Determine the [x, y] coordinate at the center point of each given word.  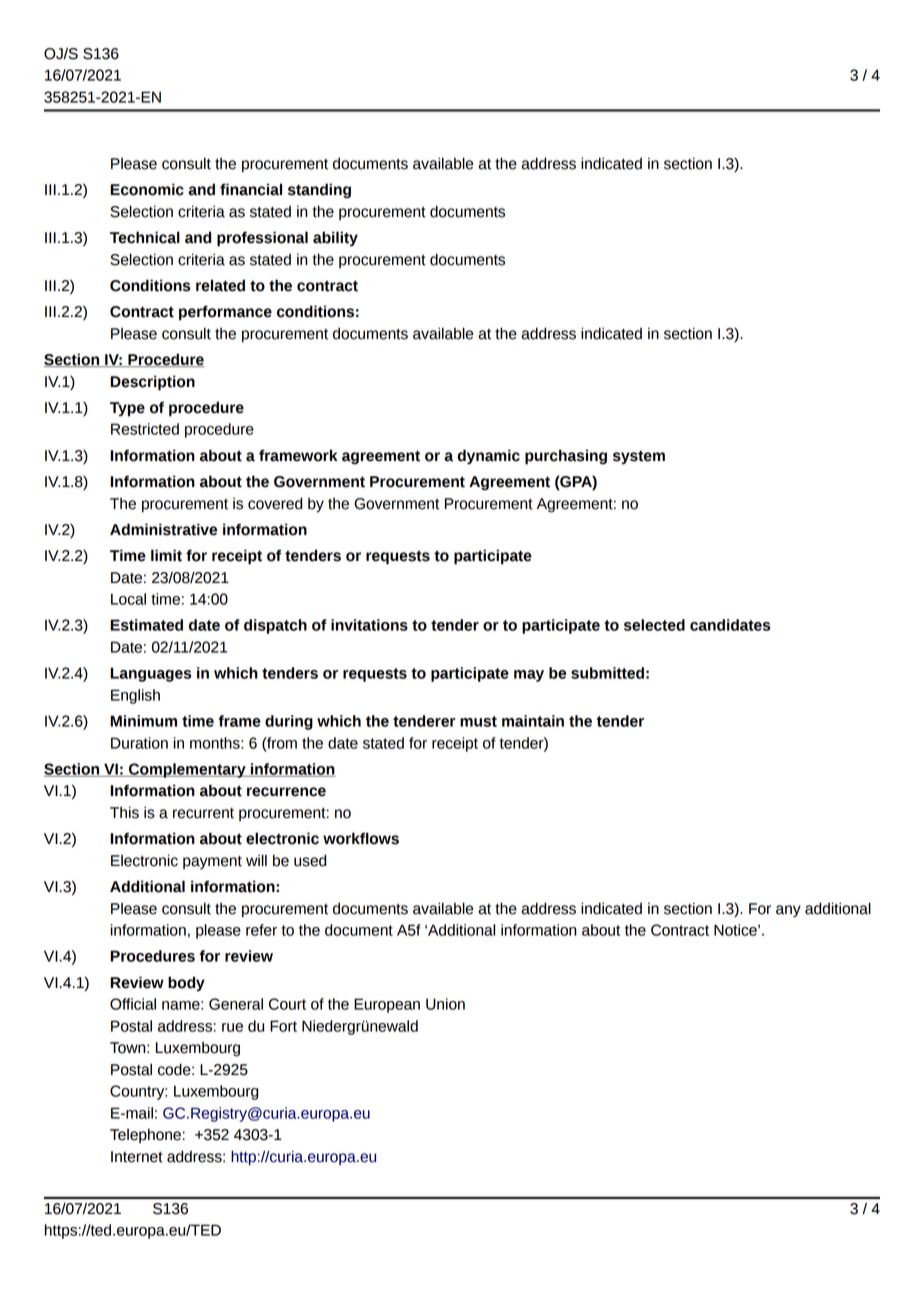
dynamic [488, 457]
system [639, 457]
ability [335, 238]
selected [654, 625]
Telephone [145, 1135]
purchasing [566, 457]
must [478, 721]
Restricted [145, 429]
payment [212, 862]
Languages [150, 674]
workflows [361, 838]
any [788, 911]
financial [251, 189]
